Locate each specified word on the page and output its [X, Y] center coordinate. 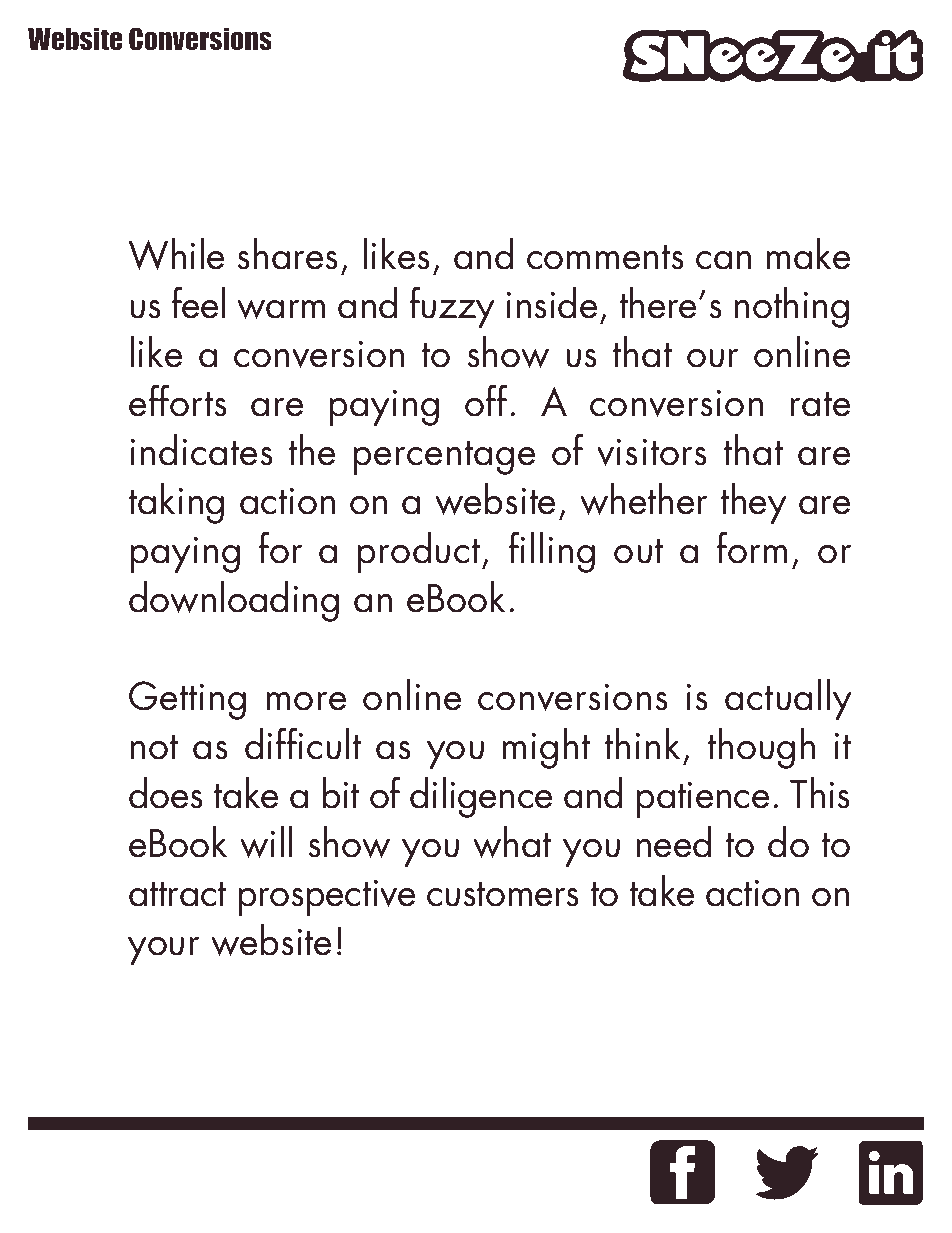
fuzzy [452, 307]
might [546, 748]
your [163, 951]
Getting [187, 700]
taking [176, 503]
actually [788, 699]
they [754, 503]
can [723, 260]
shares [287, 254]
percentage [444, 458]
